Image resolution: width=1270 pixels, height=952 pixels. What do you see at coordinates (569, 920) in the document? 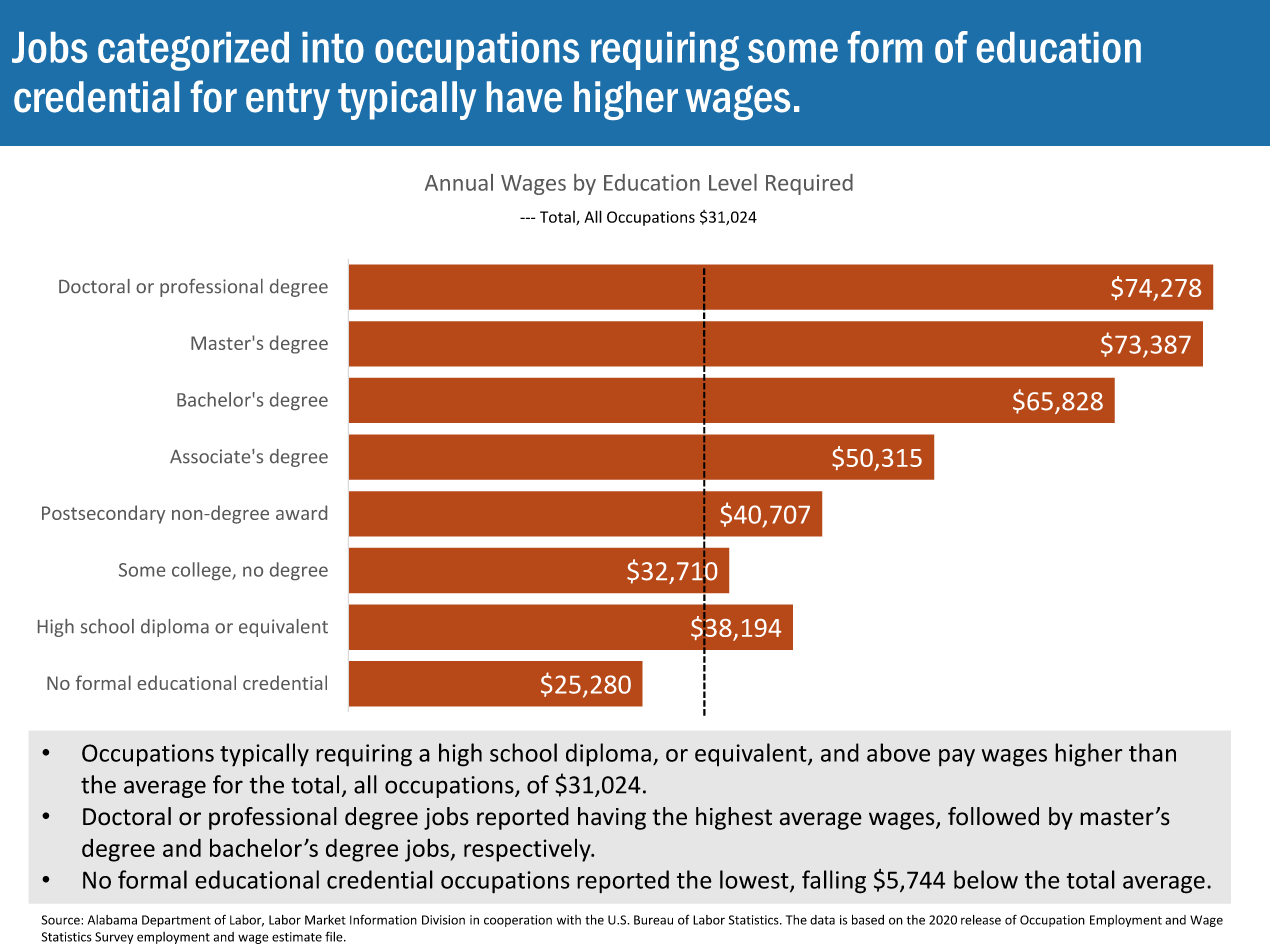
I see `with` at bounding box center [569, 920].
